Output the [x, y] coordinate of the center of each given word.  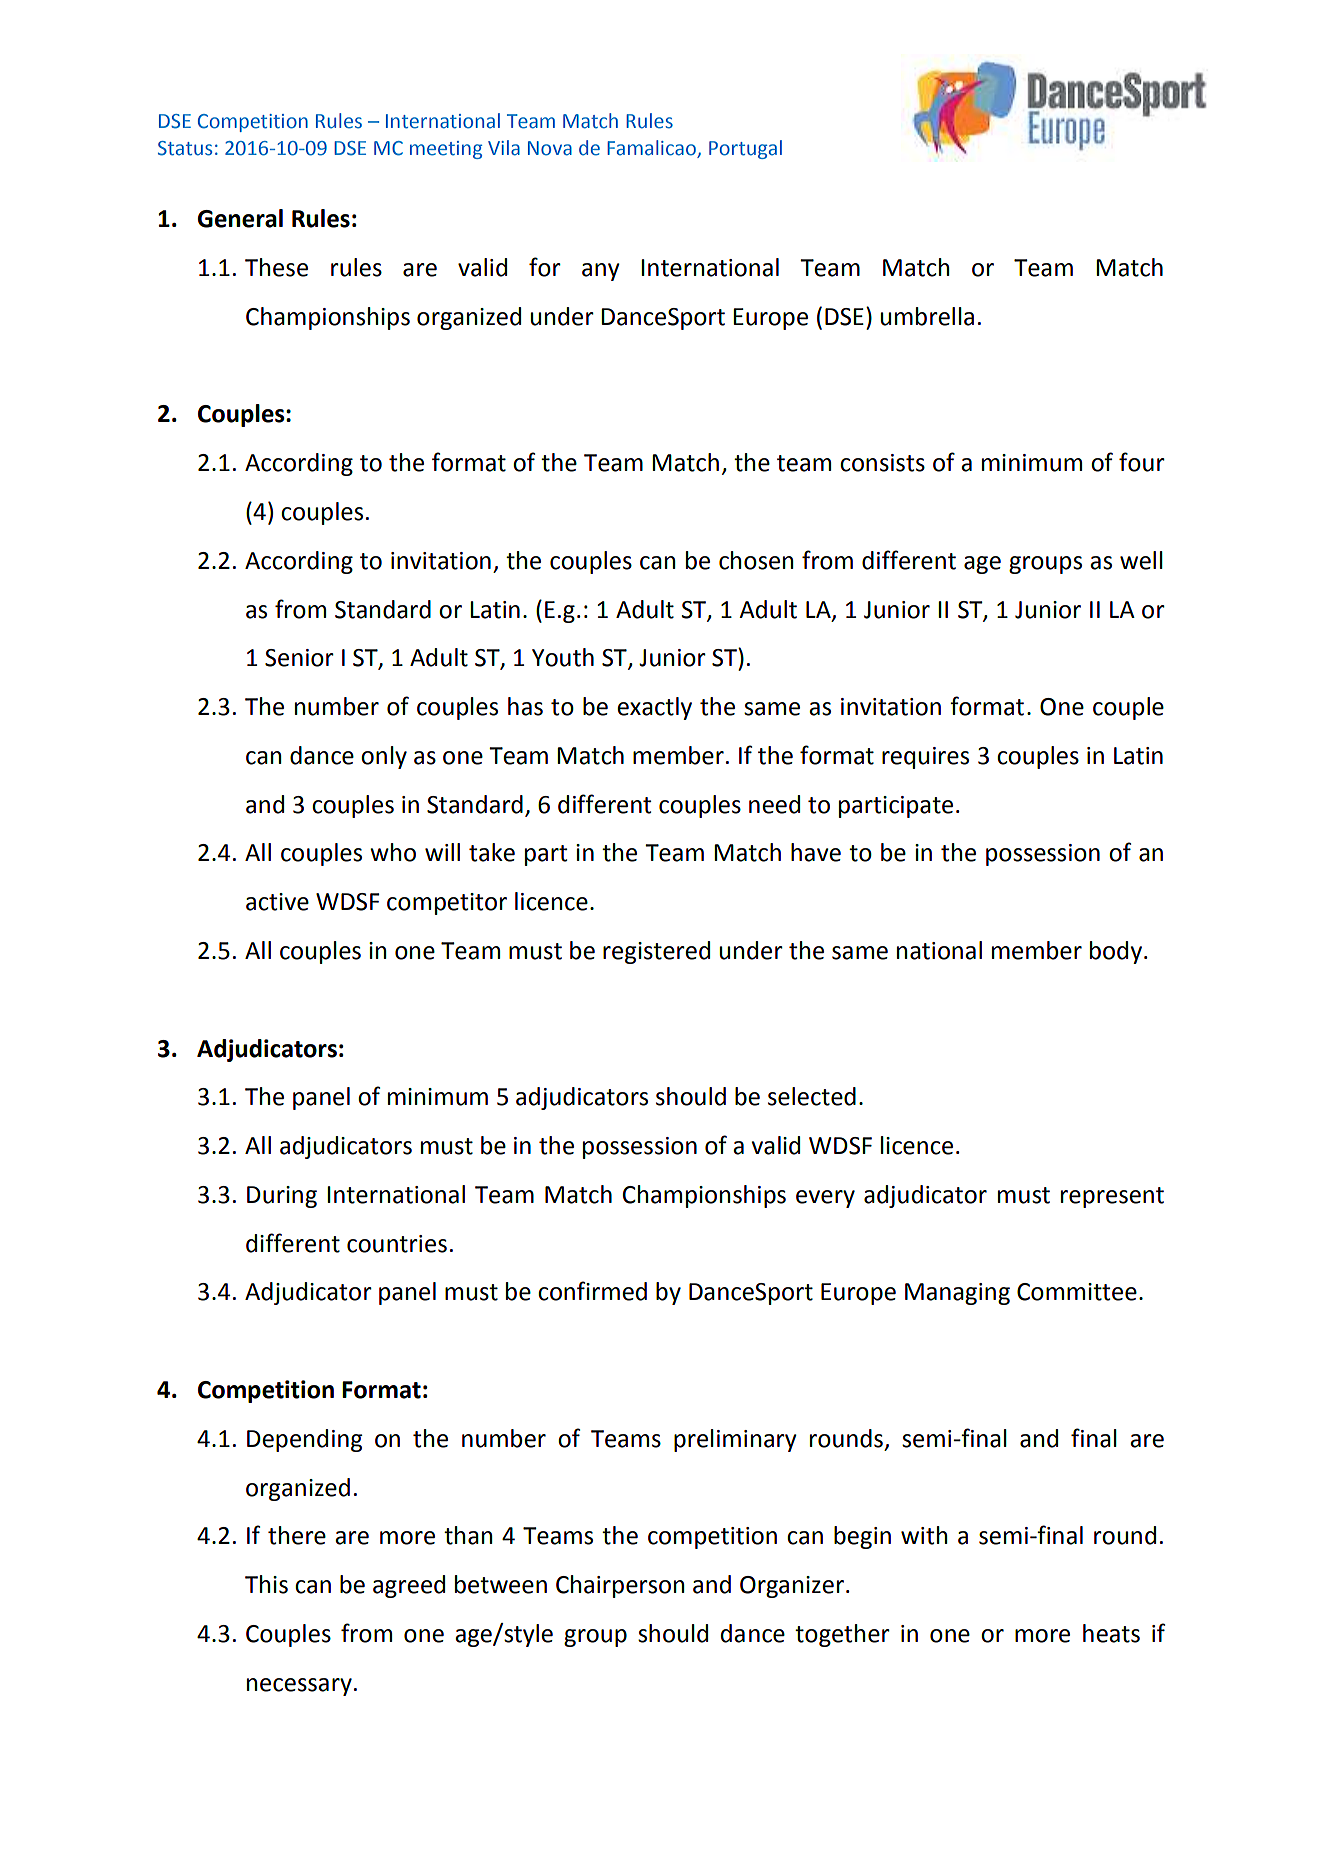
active [277, 902]
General [240, 218]
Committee [1077, 1292]
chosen [756, 560]
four [1142, 462]
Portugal [745, 149]
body [1116, 952]
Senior [299, 658]
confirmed [592, 1291]
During [282, 1197]
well [1141, 560]
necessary [299, 1687]
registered [656, 952]
